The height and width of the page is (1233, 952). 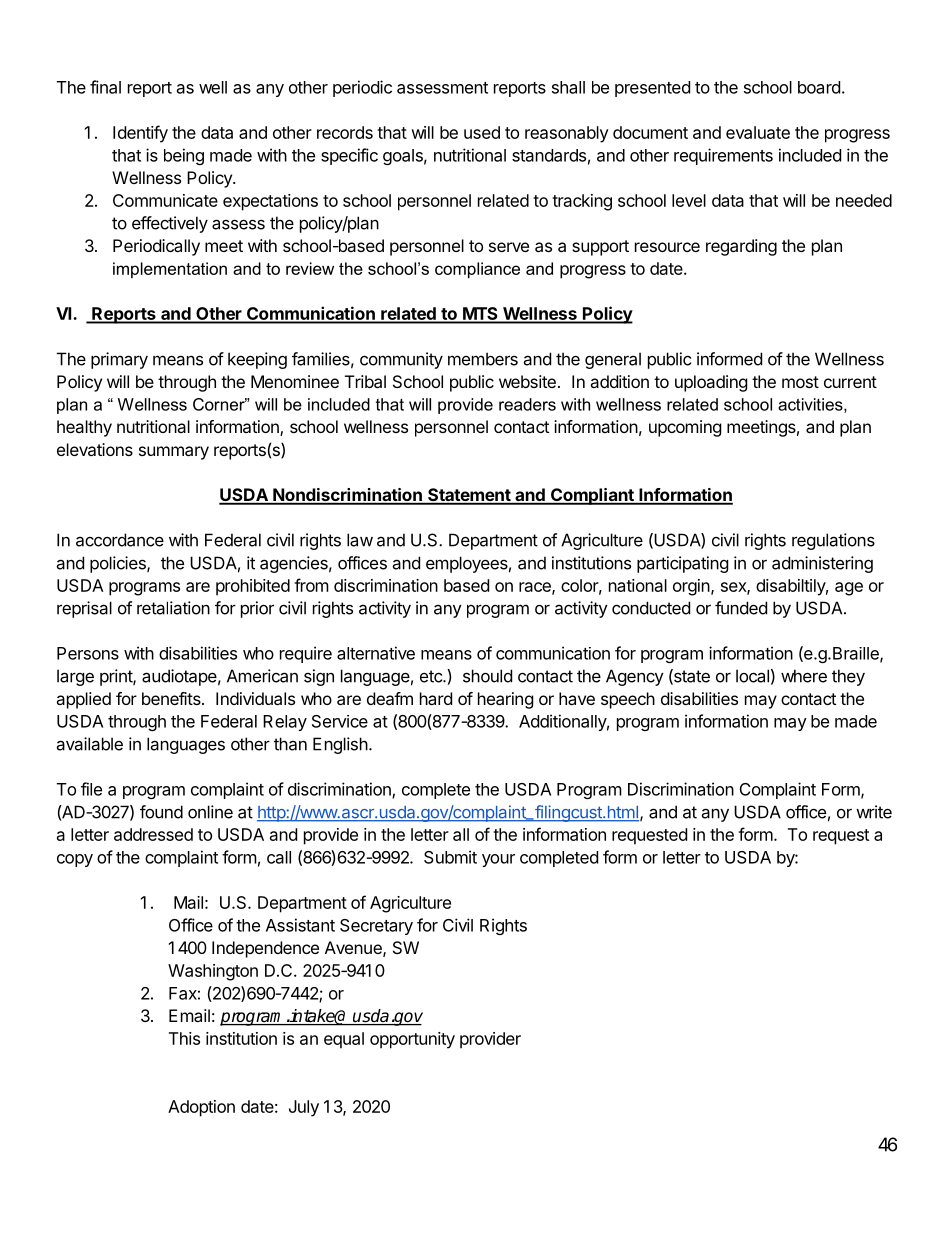 I want to click on benefits, so click(x=172, y=698).
